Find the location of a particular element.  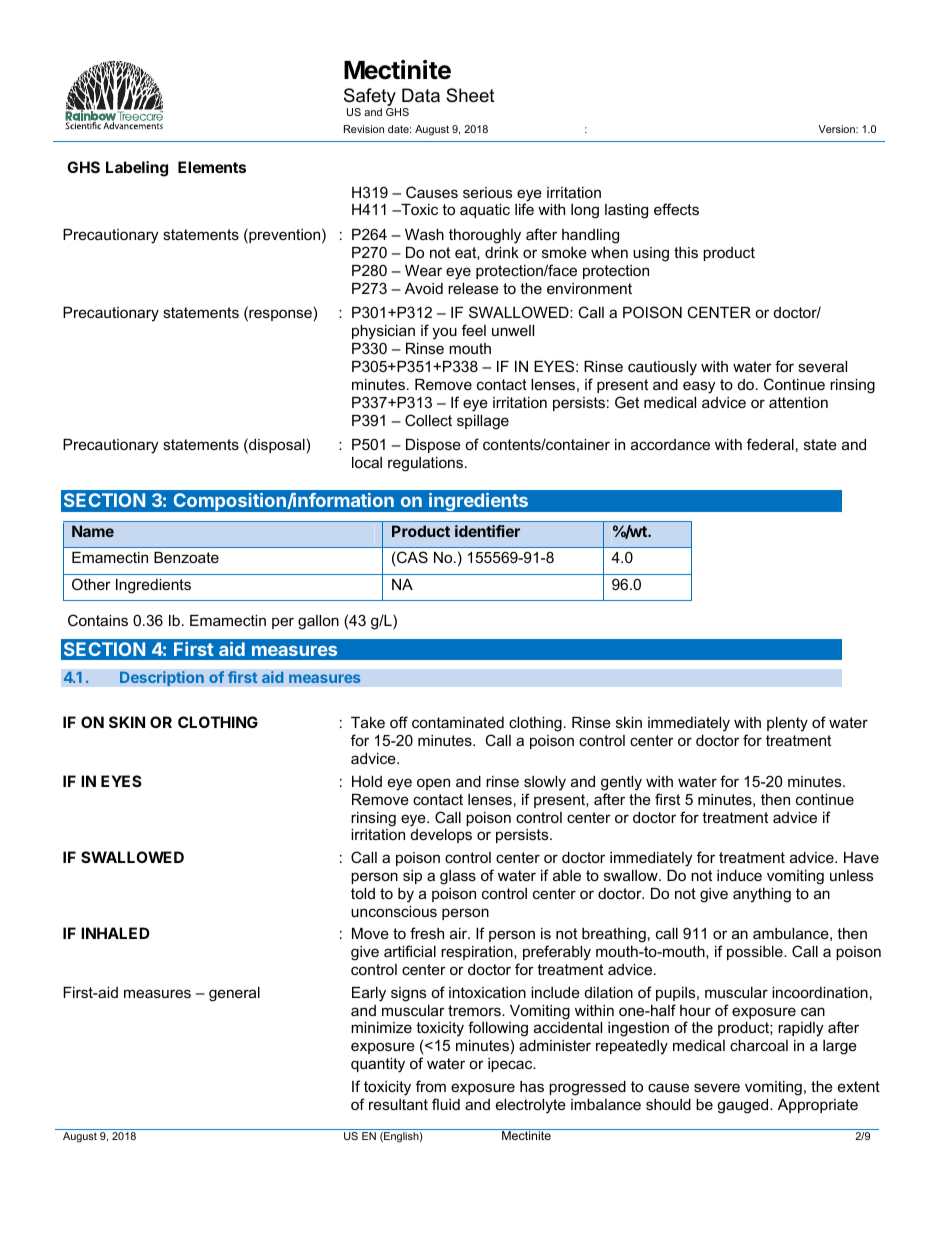

plenty is located at coordinates (787, 724).
